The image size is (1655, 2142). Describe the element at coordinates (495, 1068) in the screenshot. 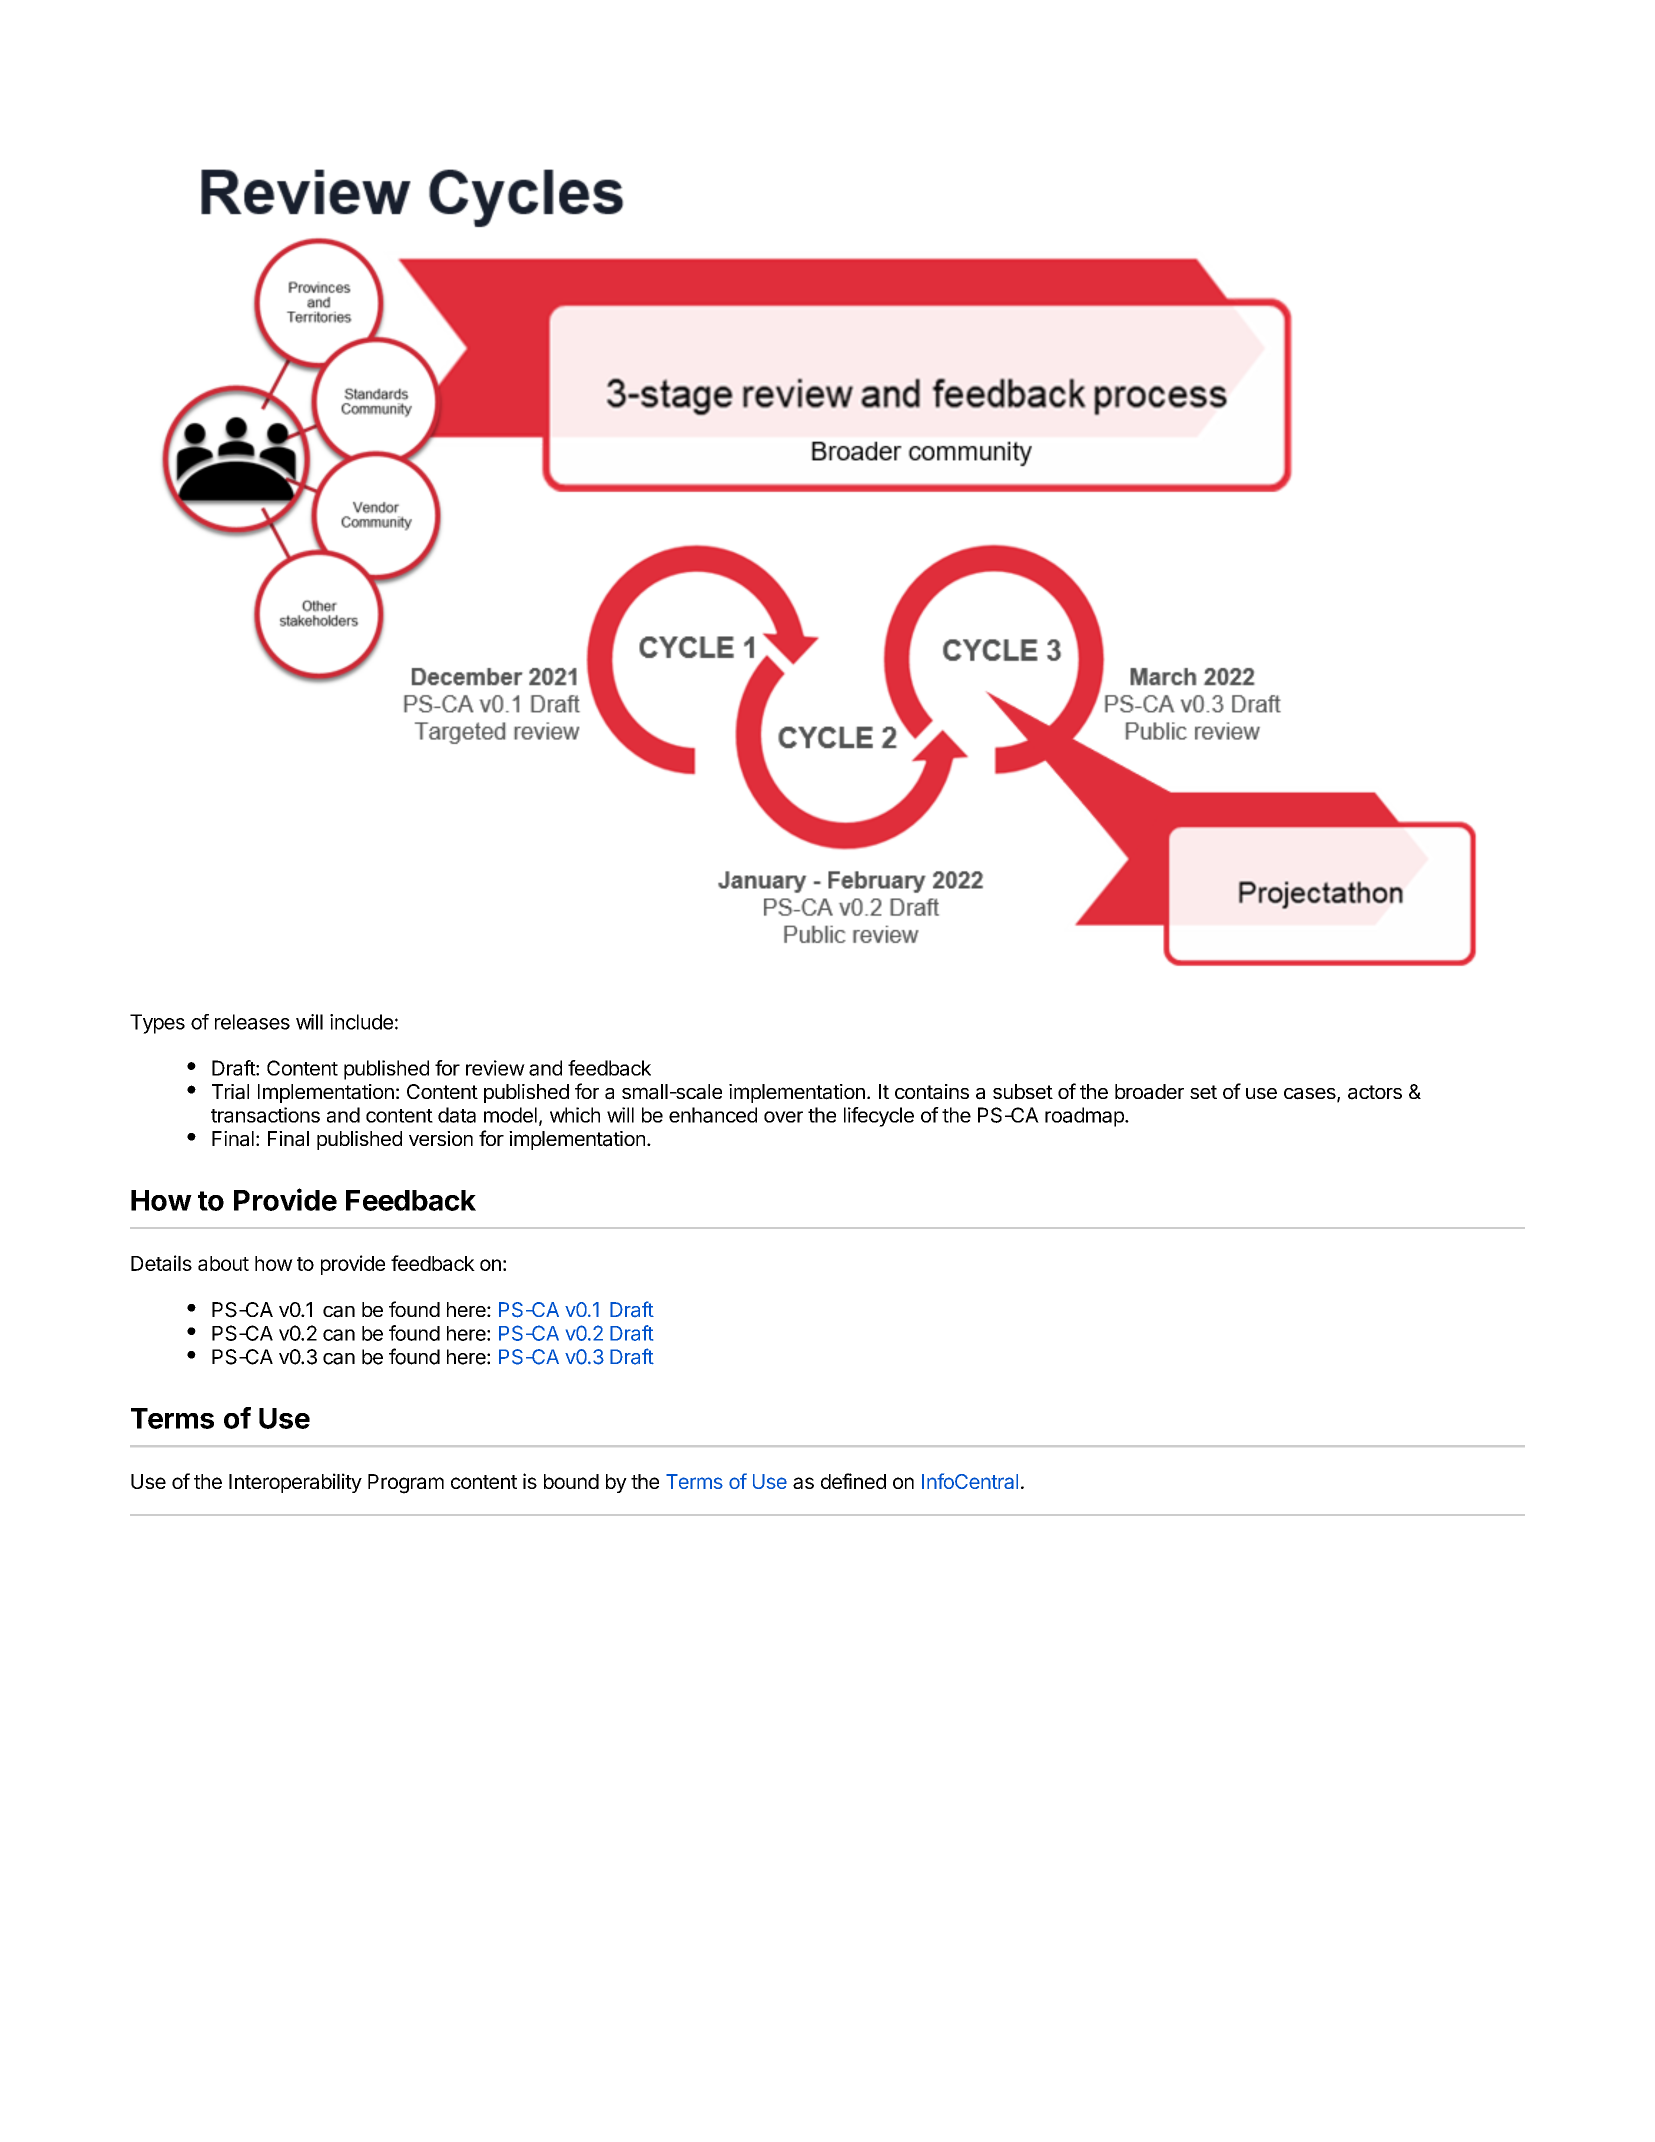

I see `review` at that location.
